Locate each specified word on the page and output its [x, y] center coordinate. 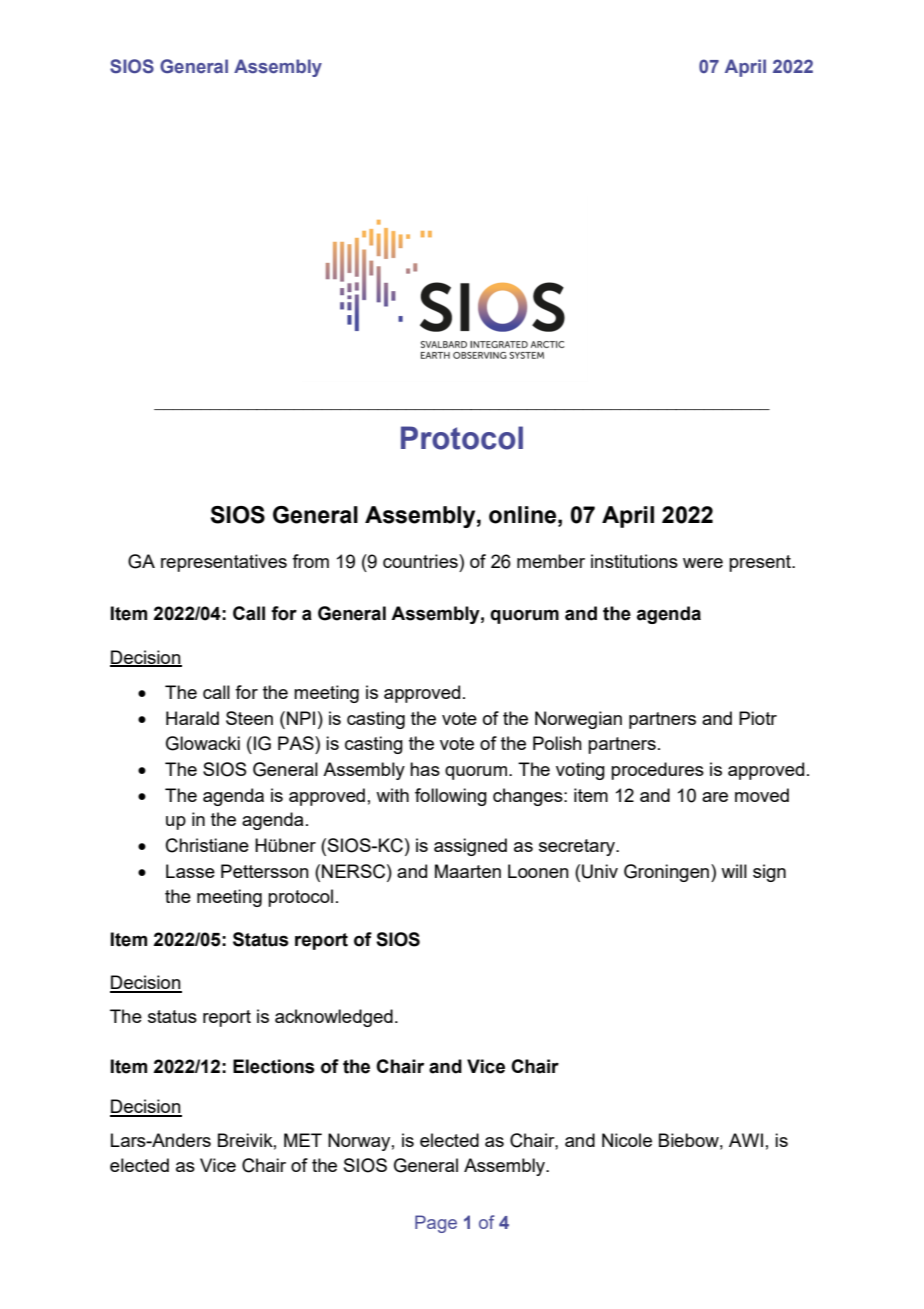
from [310, 561]
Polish [557, 743]
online [524, 515]
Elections [274, 1066]
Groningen [668, 873]
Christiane [207, 845]
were [703, 563]
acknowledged [334, 1018]
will [734, 871]
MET [303, 1140]
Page [436, 1224]
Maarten [468, 871]
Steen [249, 718]
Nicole [627, 1140]
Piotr [758, 718]
